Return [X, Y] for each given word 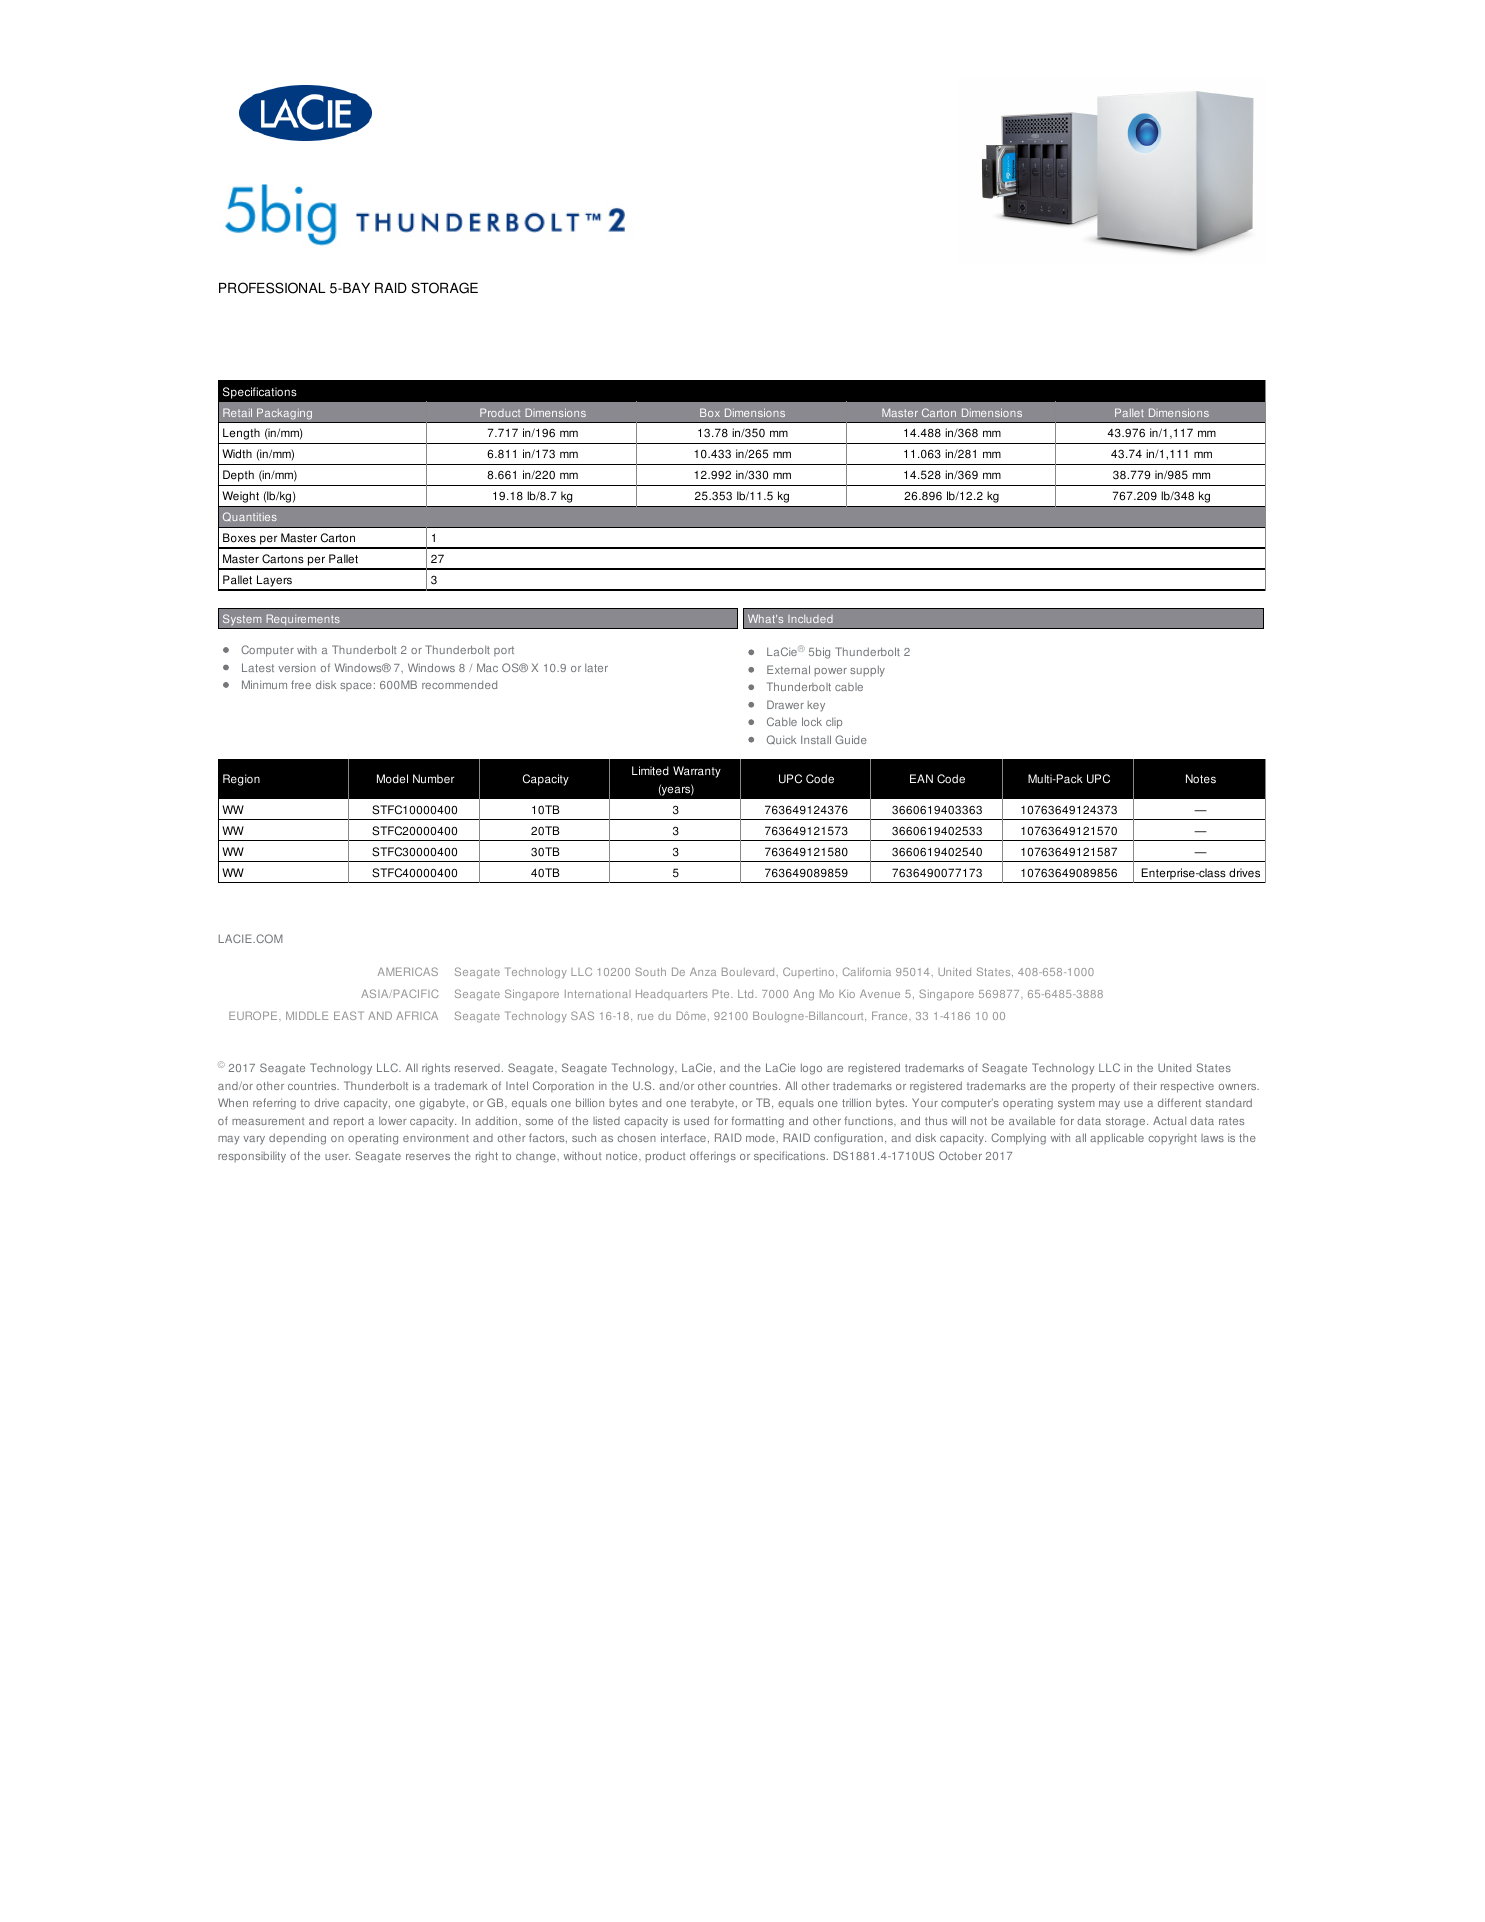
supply [867, 671]
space [356, 687]
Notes [1201, 779]
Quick [781, 739]
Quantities [250, 516]
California [867, 971]
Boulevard [749, 971]
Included [810, 619]
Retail [237, 412]
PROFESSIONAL [272, 288]
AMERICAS [408, 971]
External [788, 669]
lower [393, 1120]
